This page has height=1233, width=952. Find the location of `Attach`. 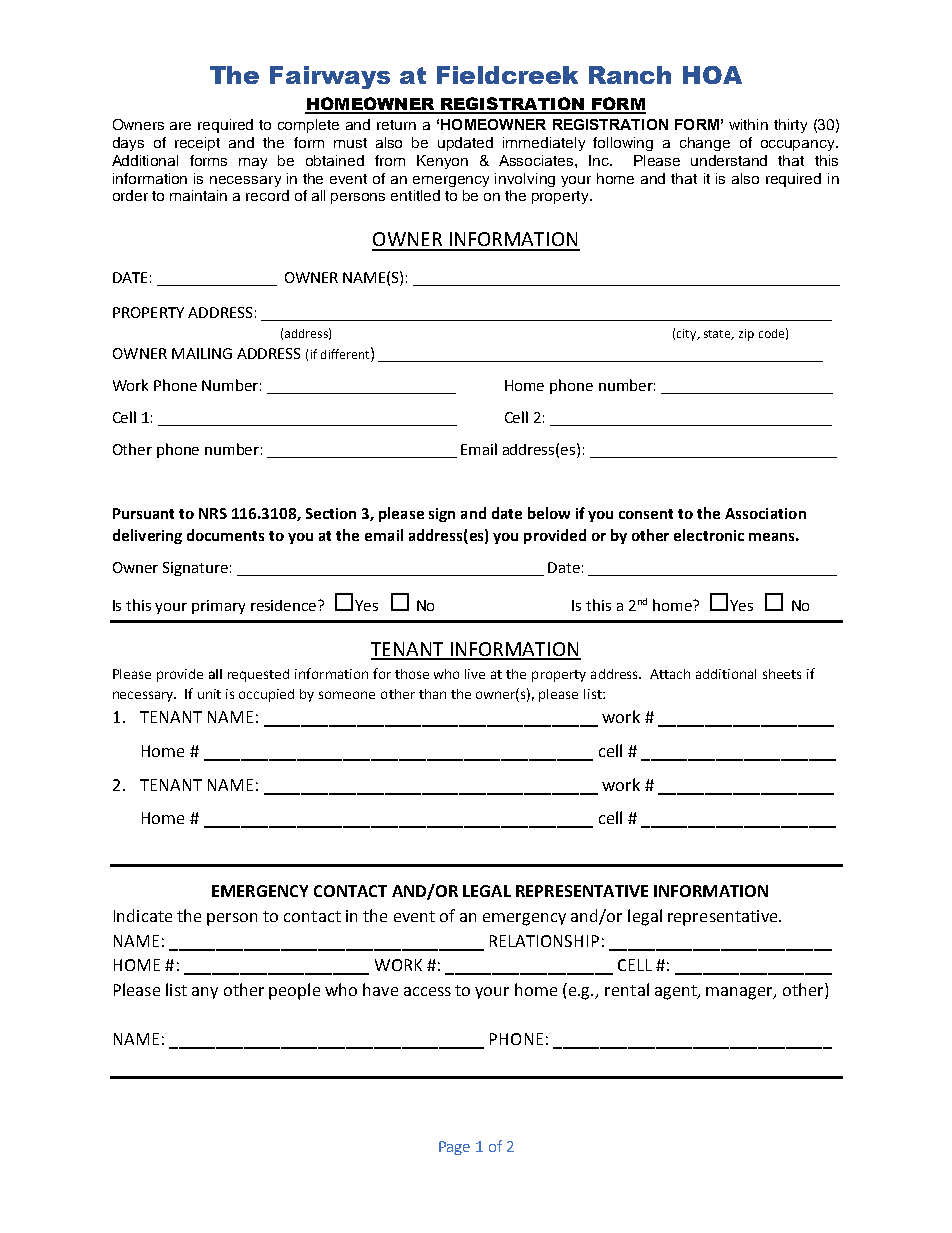

Attach is located at coordinates (670, 674).
